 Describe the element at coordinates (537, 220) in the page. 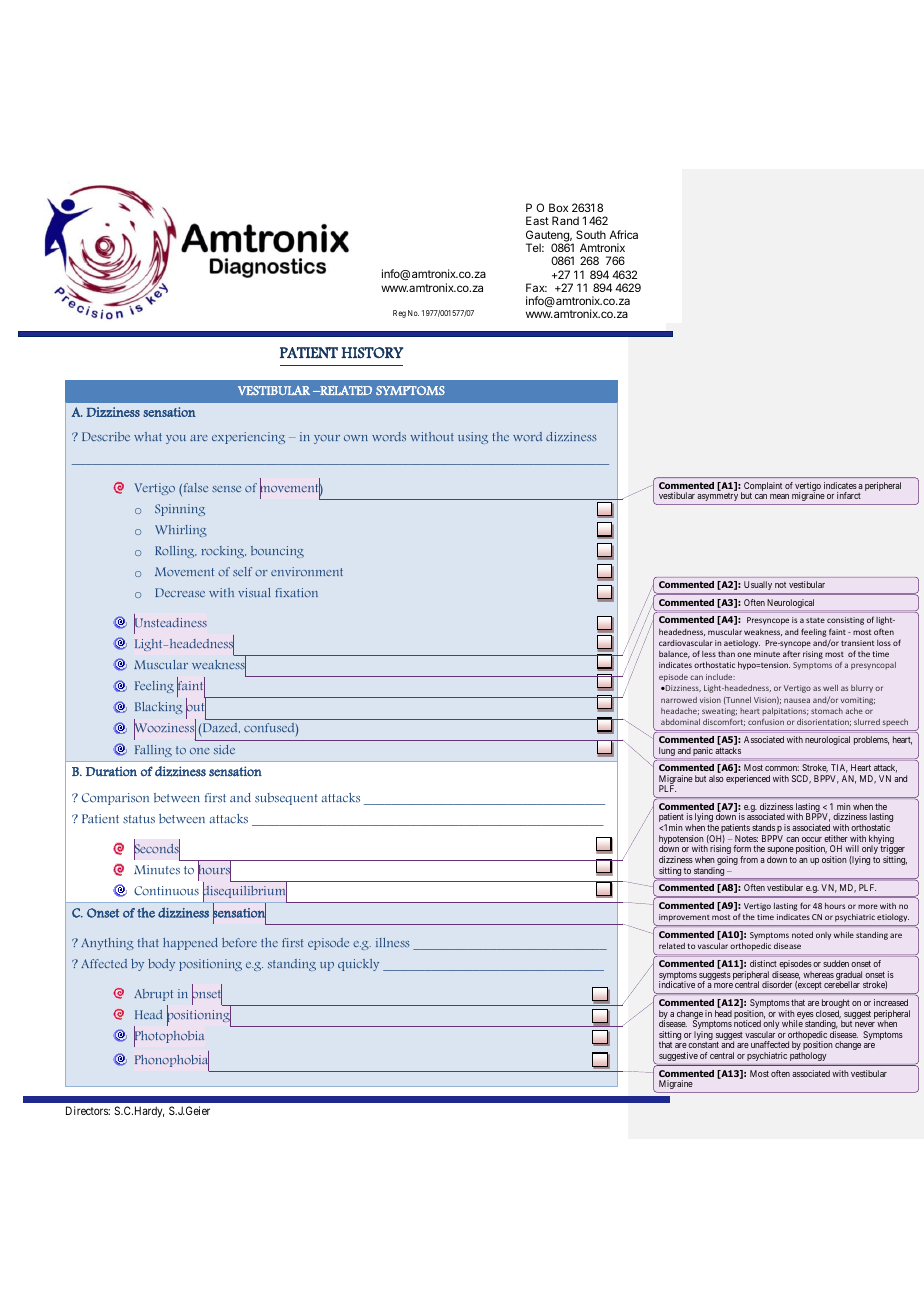

I see `East` at that location.
